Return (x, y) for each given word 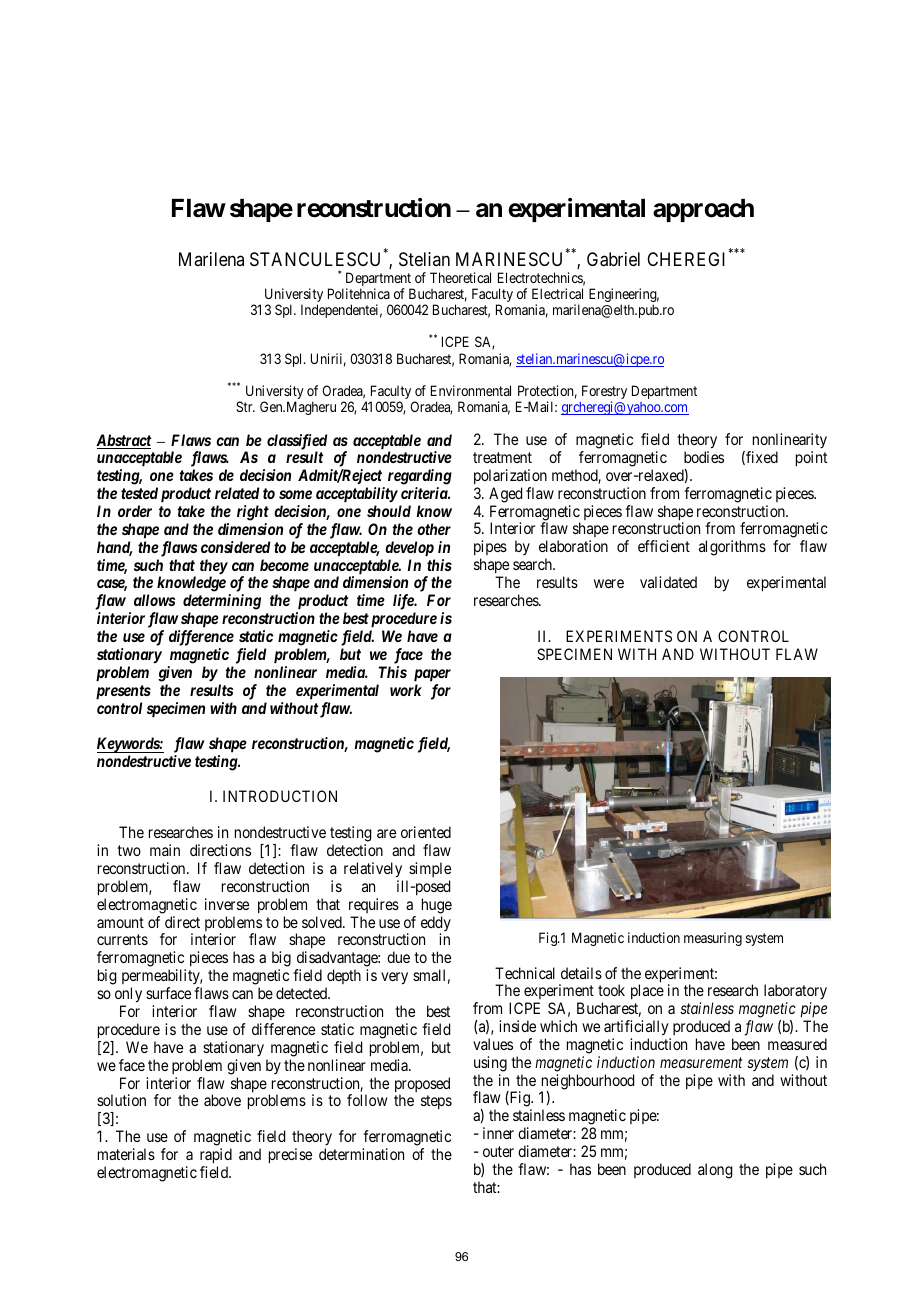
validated (668, 582)
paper (432, 675)
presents (123, 692)
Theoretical (460, 277)
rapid (216, 1156)
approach (703, 210)
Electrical (557, 293)
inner (498, 1133)
